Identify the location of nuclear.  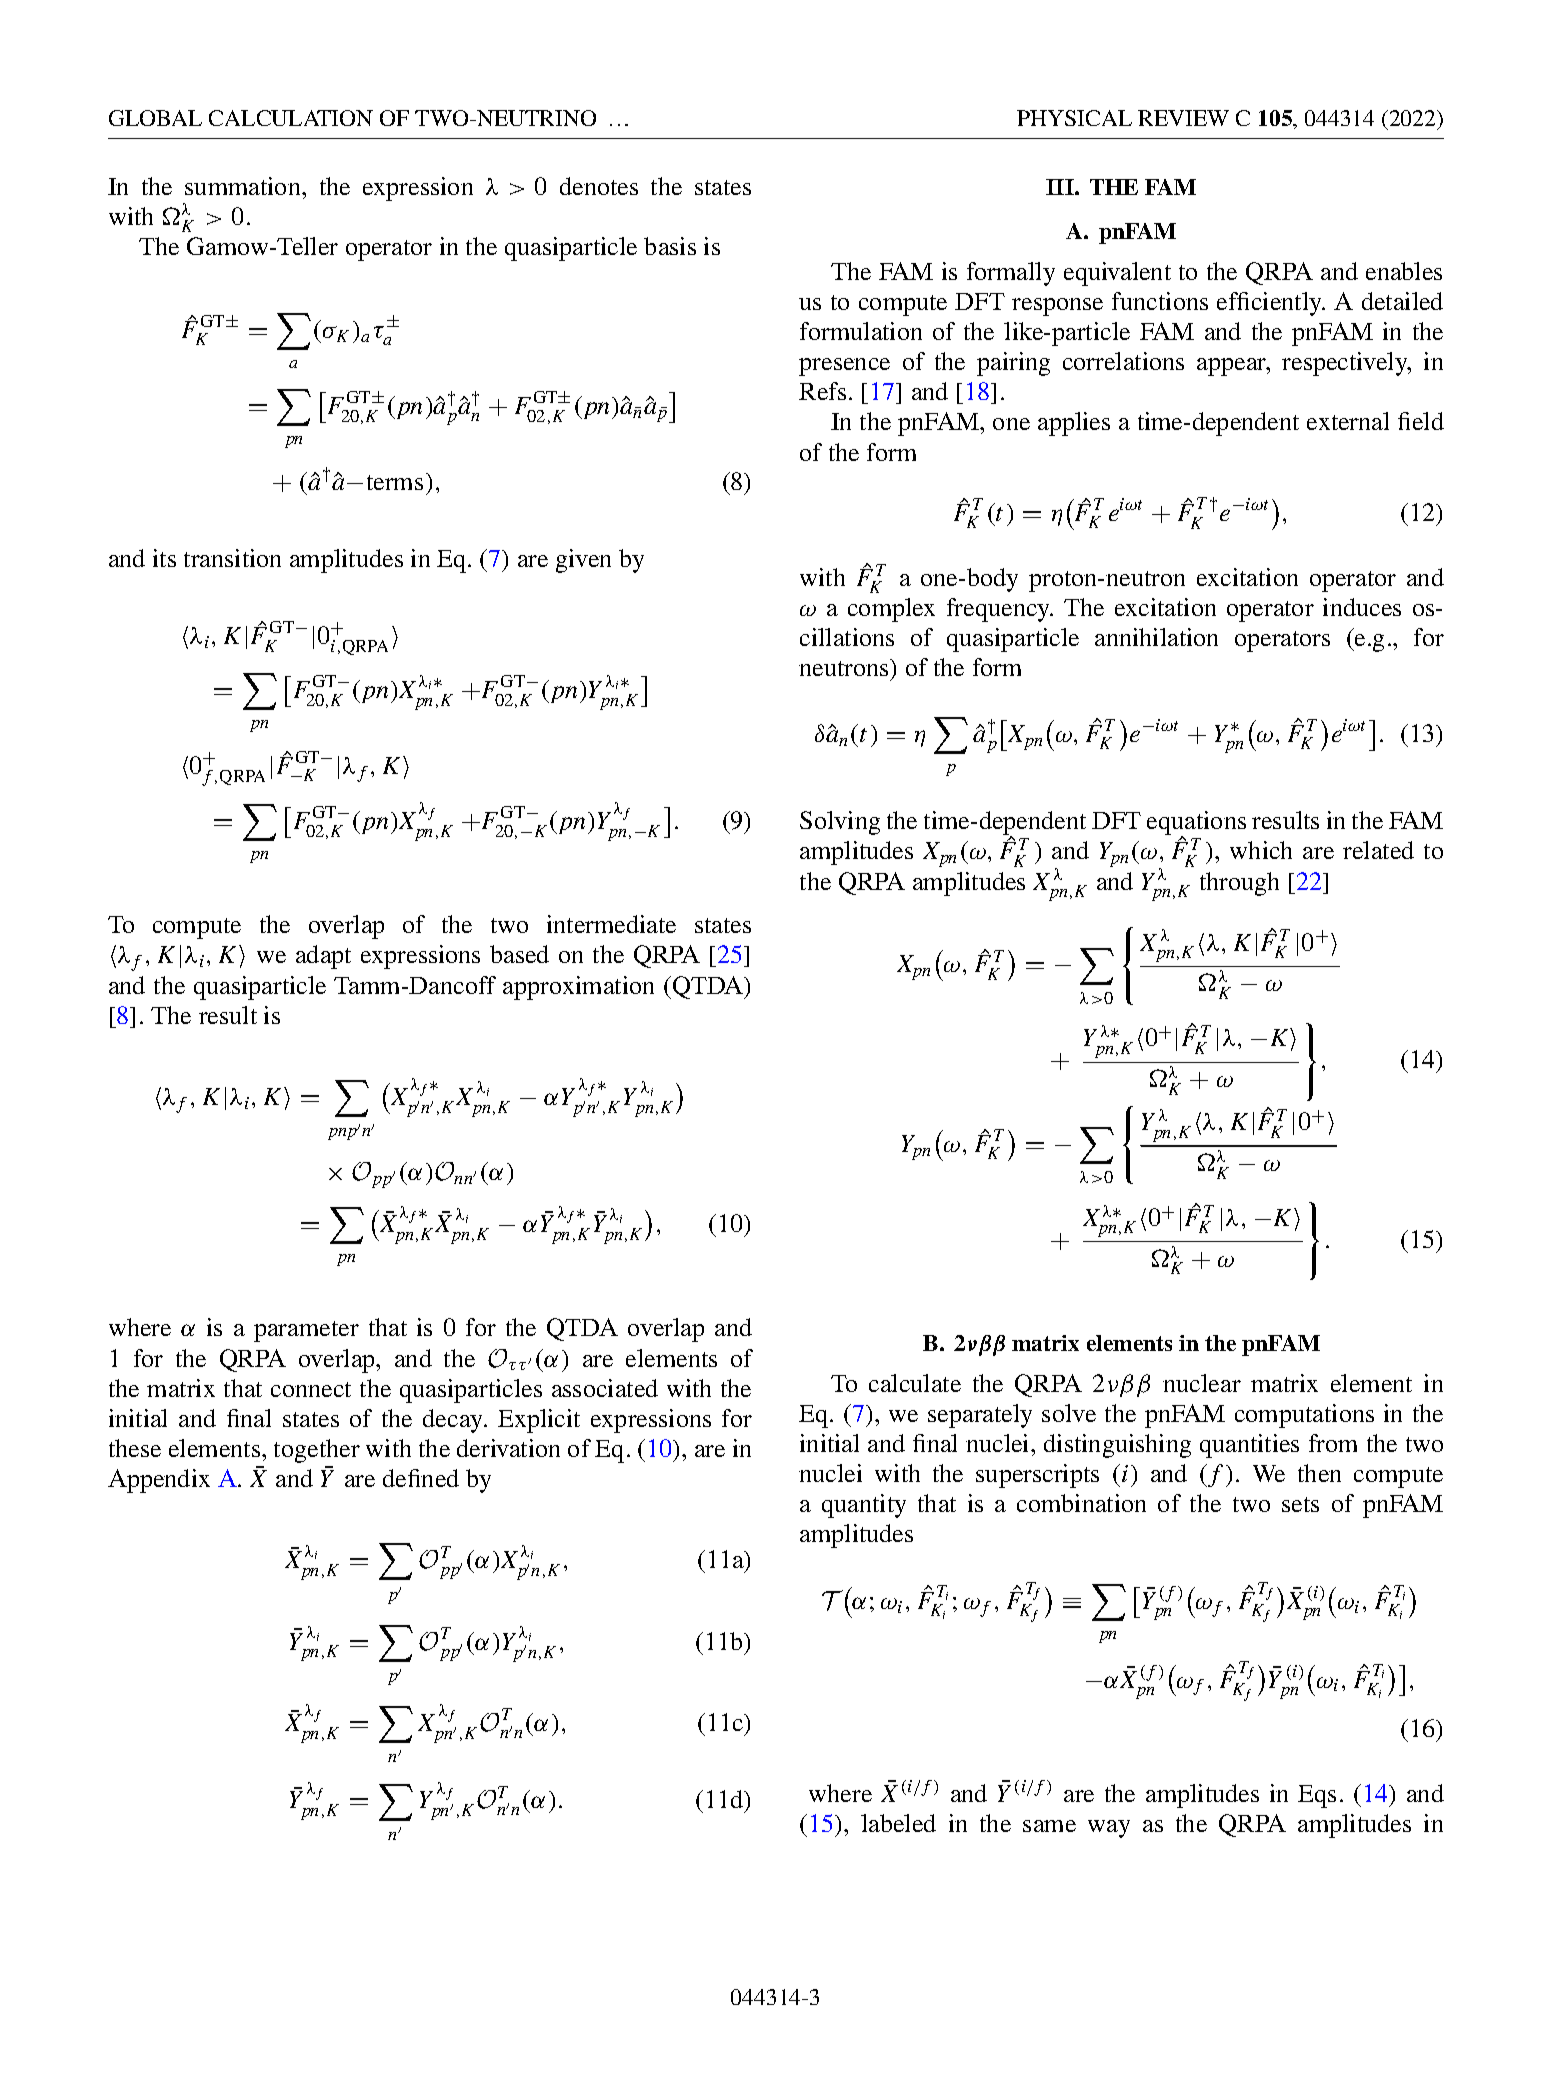
(1202, 1383).
